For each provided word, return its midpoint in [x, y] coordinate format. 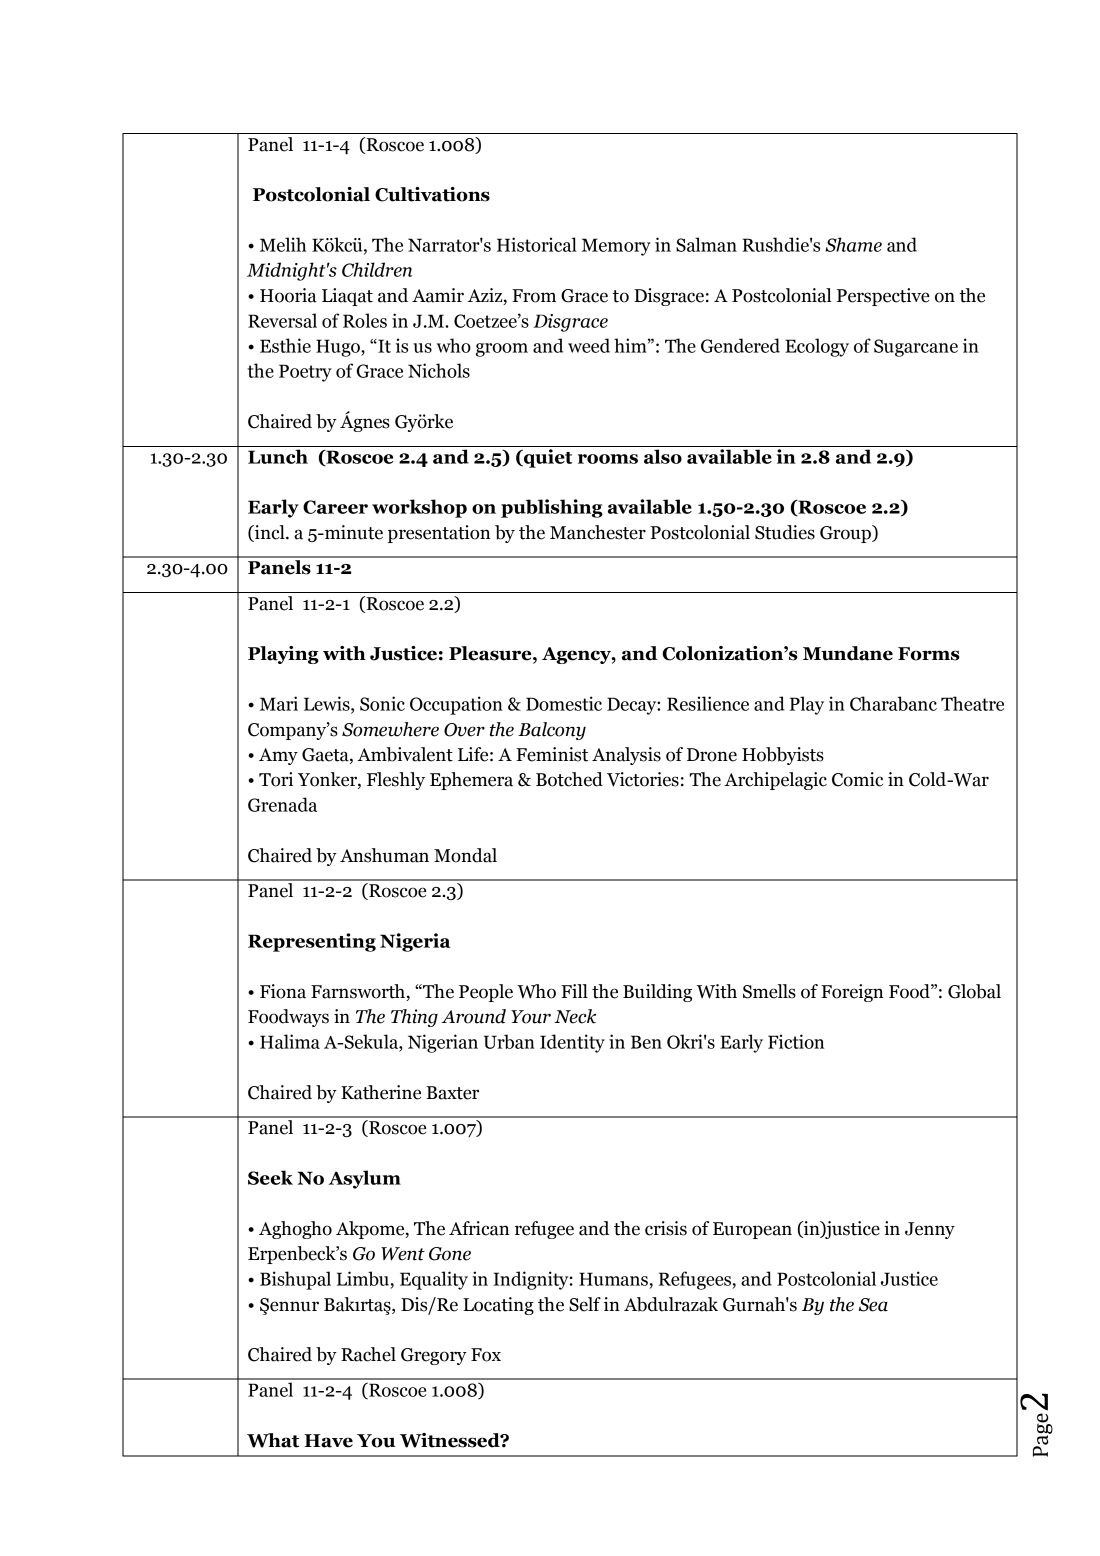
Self [585, 1304]
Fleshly [396, 781]
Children [377, 269]
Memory [616, 247]
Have [328, 1441]
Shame [853, 244]
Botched [569, 779]
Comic [857, 779]
